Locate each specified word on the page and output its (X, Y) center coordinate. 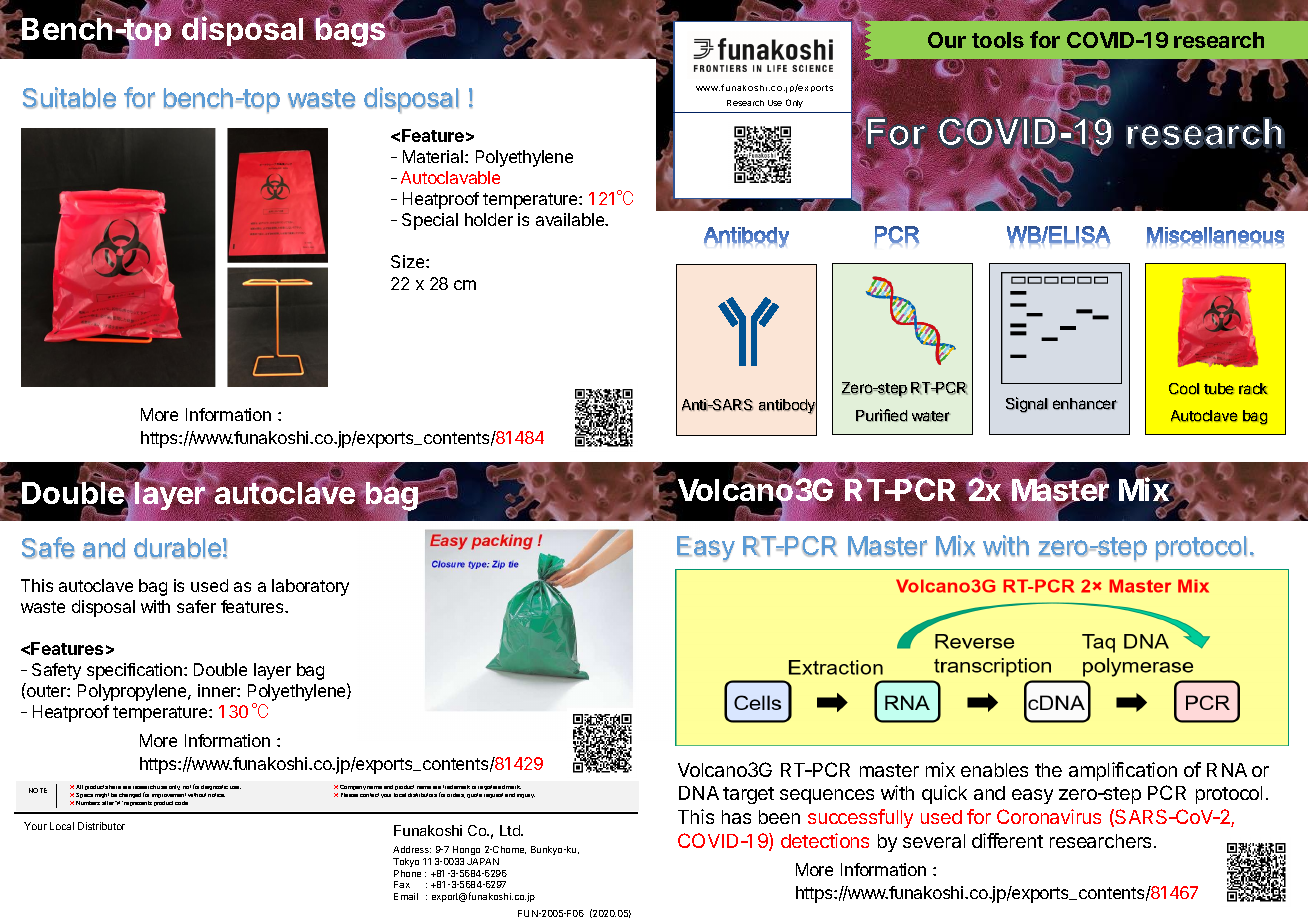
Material (433, 156)
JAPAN (483, 861)
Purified (881, 415)
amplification (1123, 771)
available (571, 219)
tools (998, 40)
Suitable (69, 98)
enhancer (1085, 404)
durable (177, 548)
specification (136, 671)
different (1007, 840)
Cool (1184, 389)
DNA (699, 793)
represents (138, 803)
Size (409, 261)
